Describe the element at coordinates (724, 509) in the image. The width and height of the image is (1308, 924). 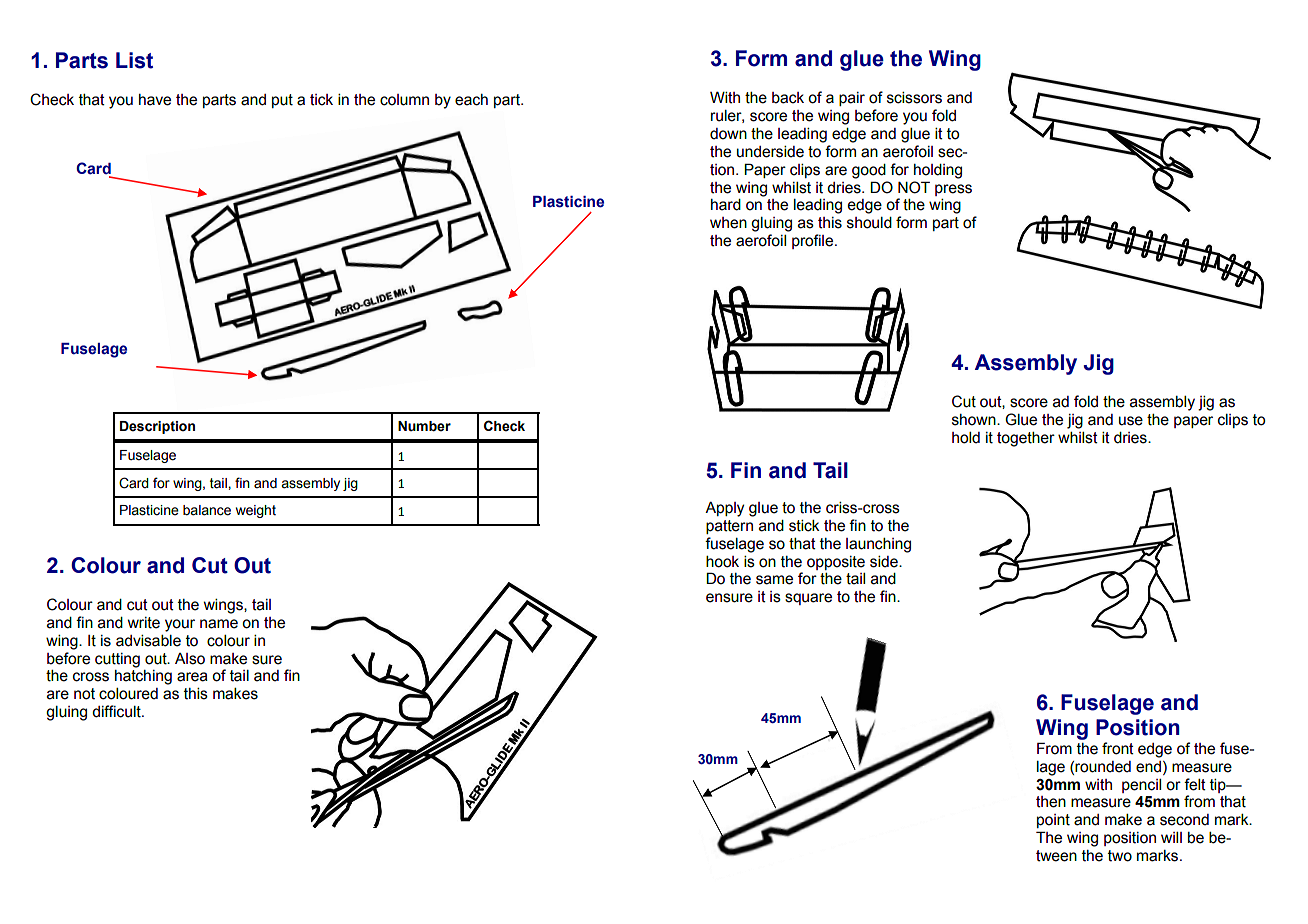
I see `Apply` at that location.
